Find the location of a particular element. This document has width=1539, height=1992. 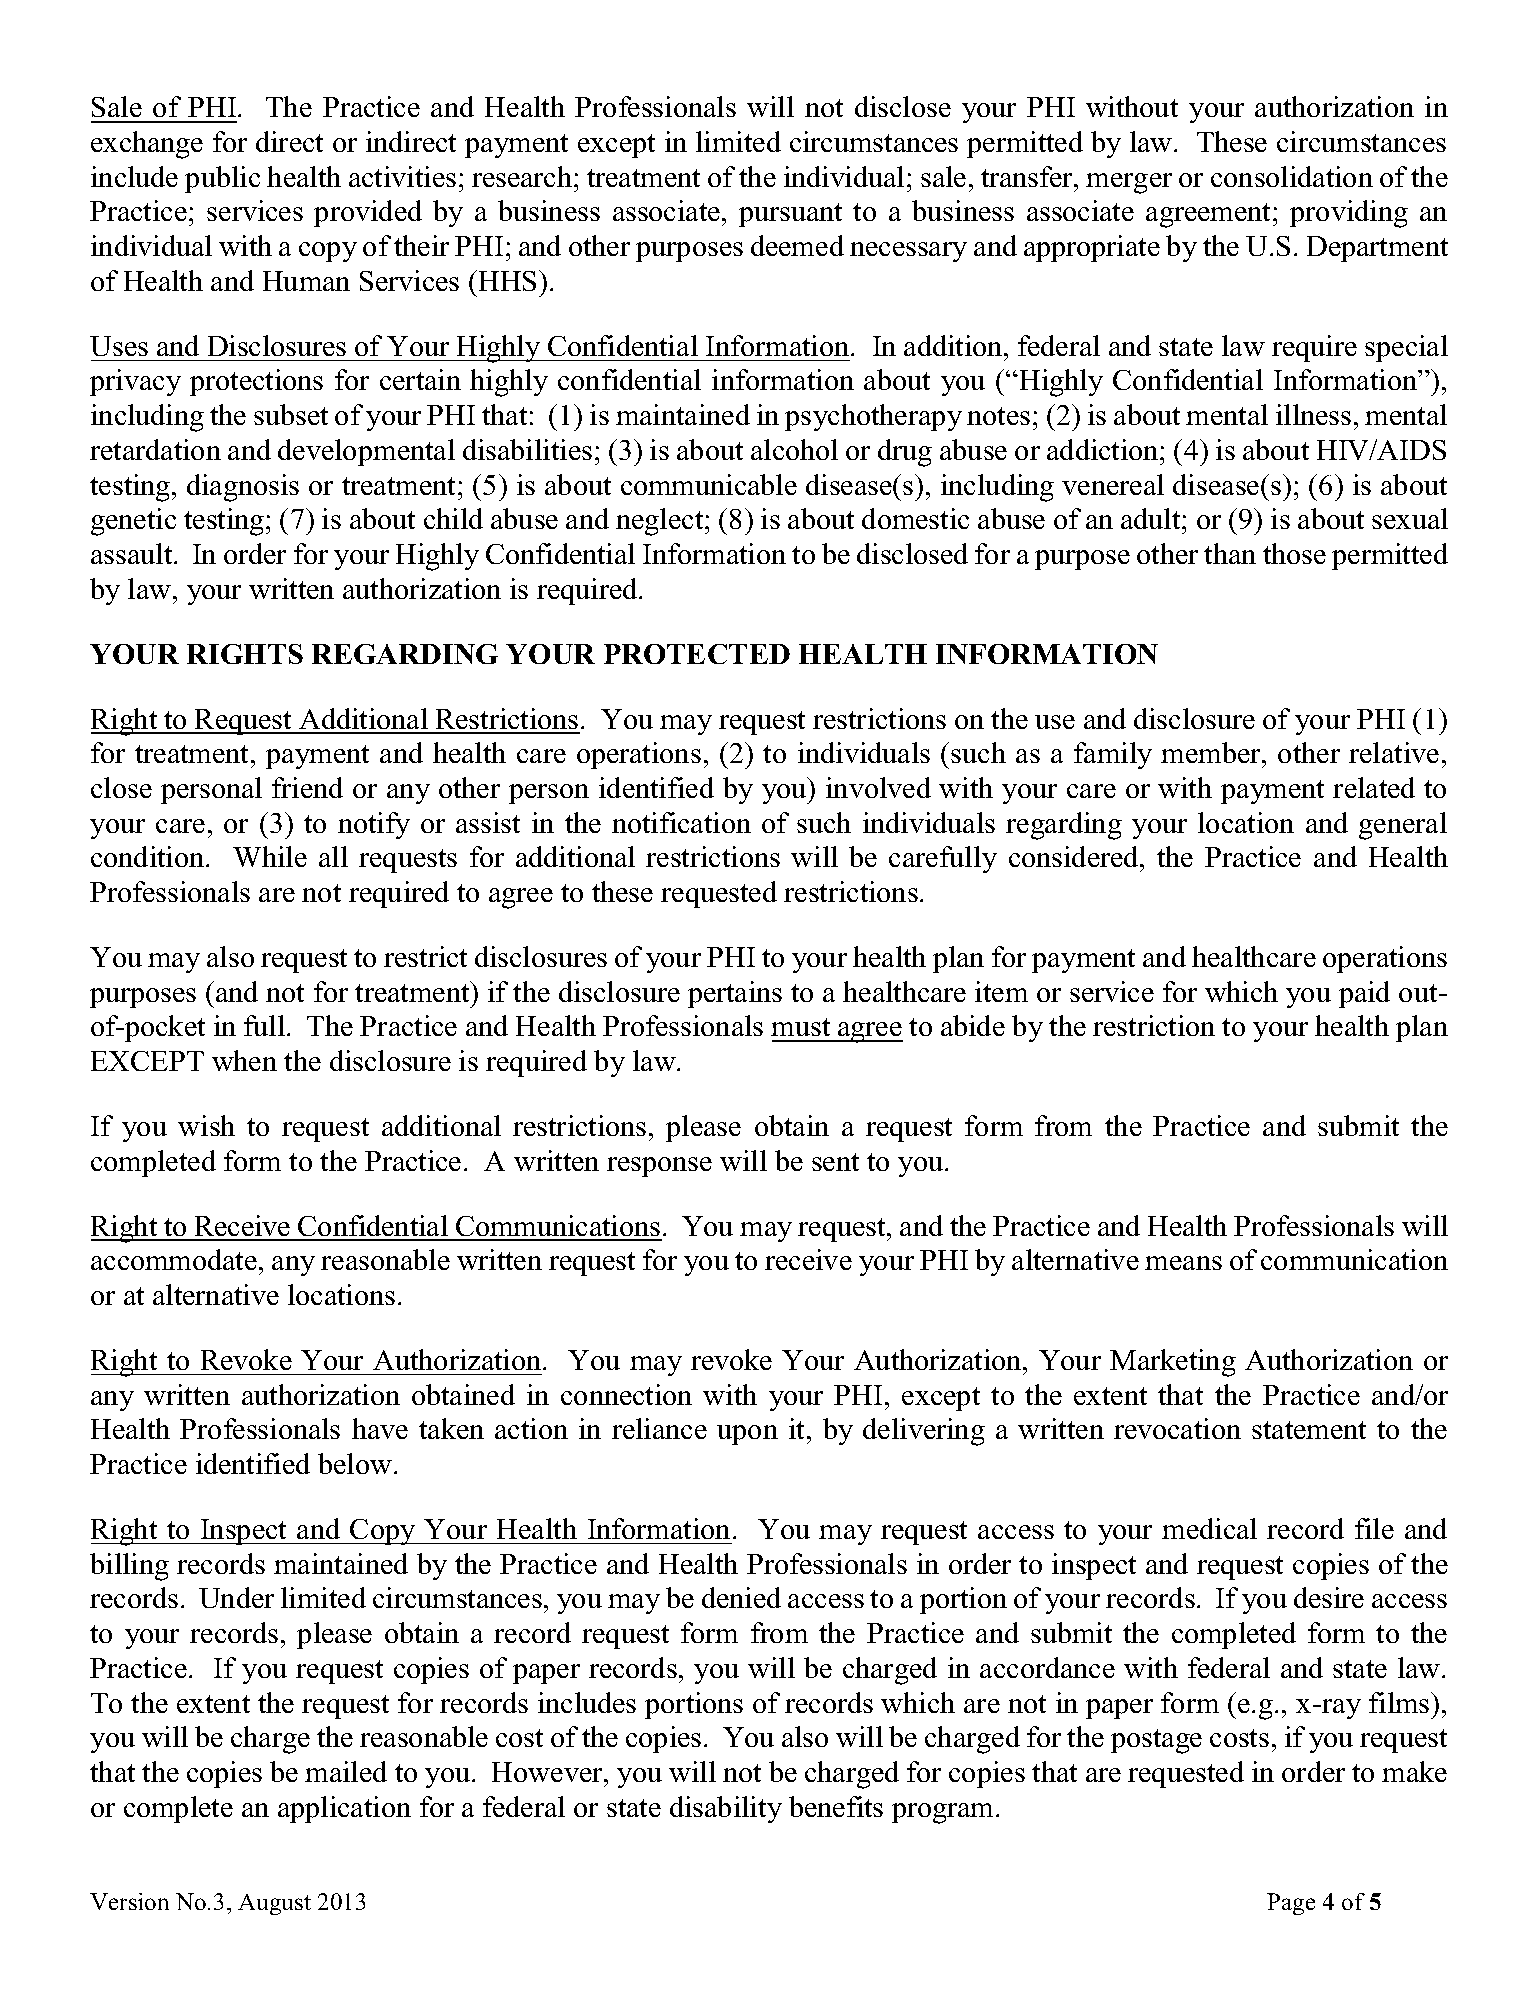

public is located at coordinates (222, 179).
